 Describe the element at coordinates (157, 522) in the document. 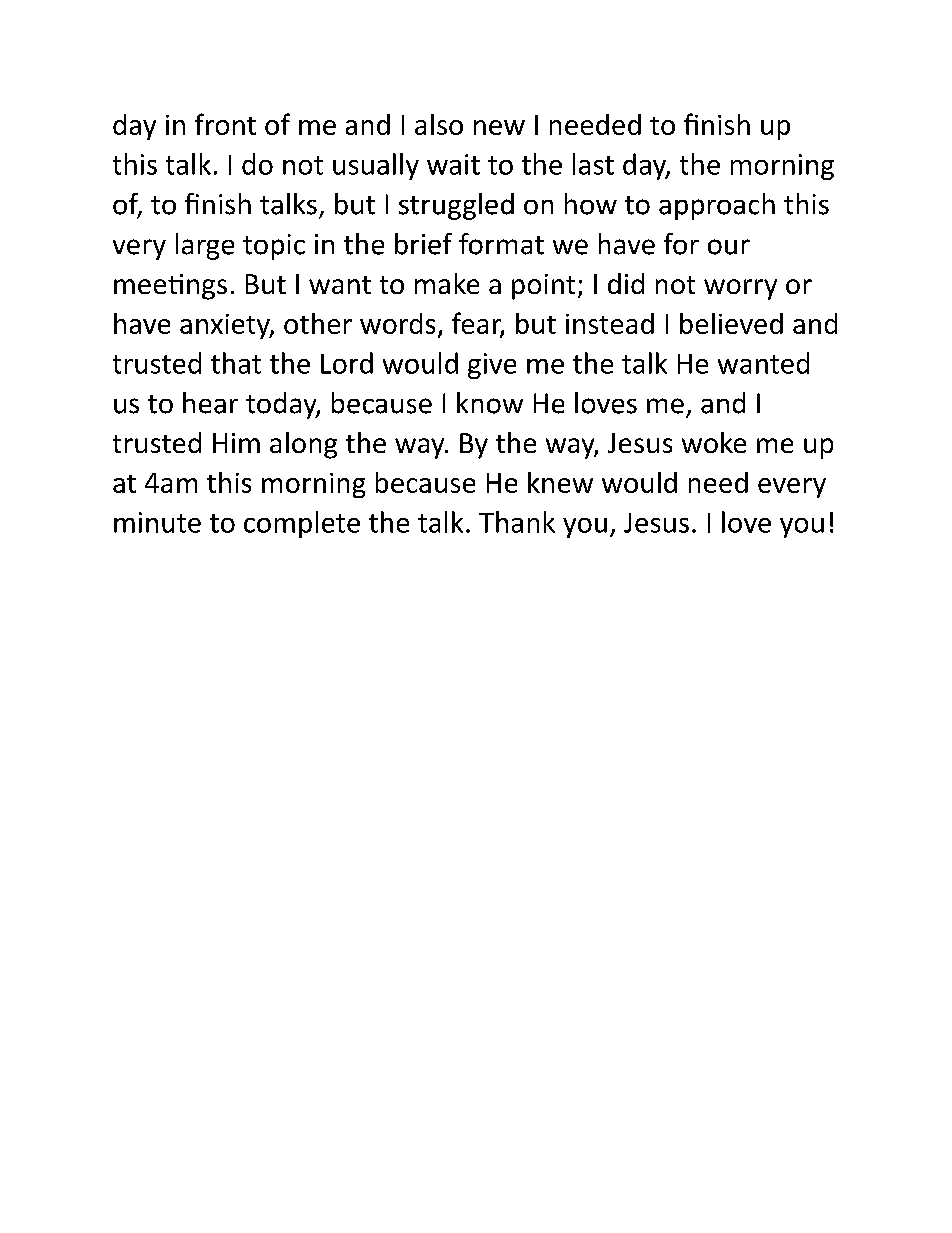

I see `minute` at that location.
